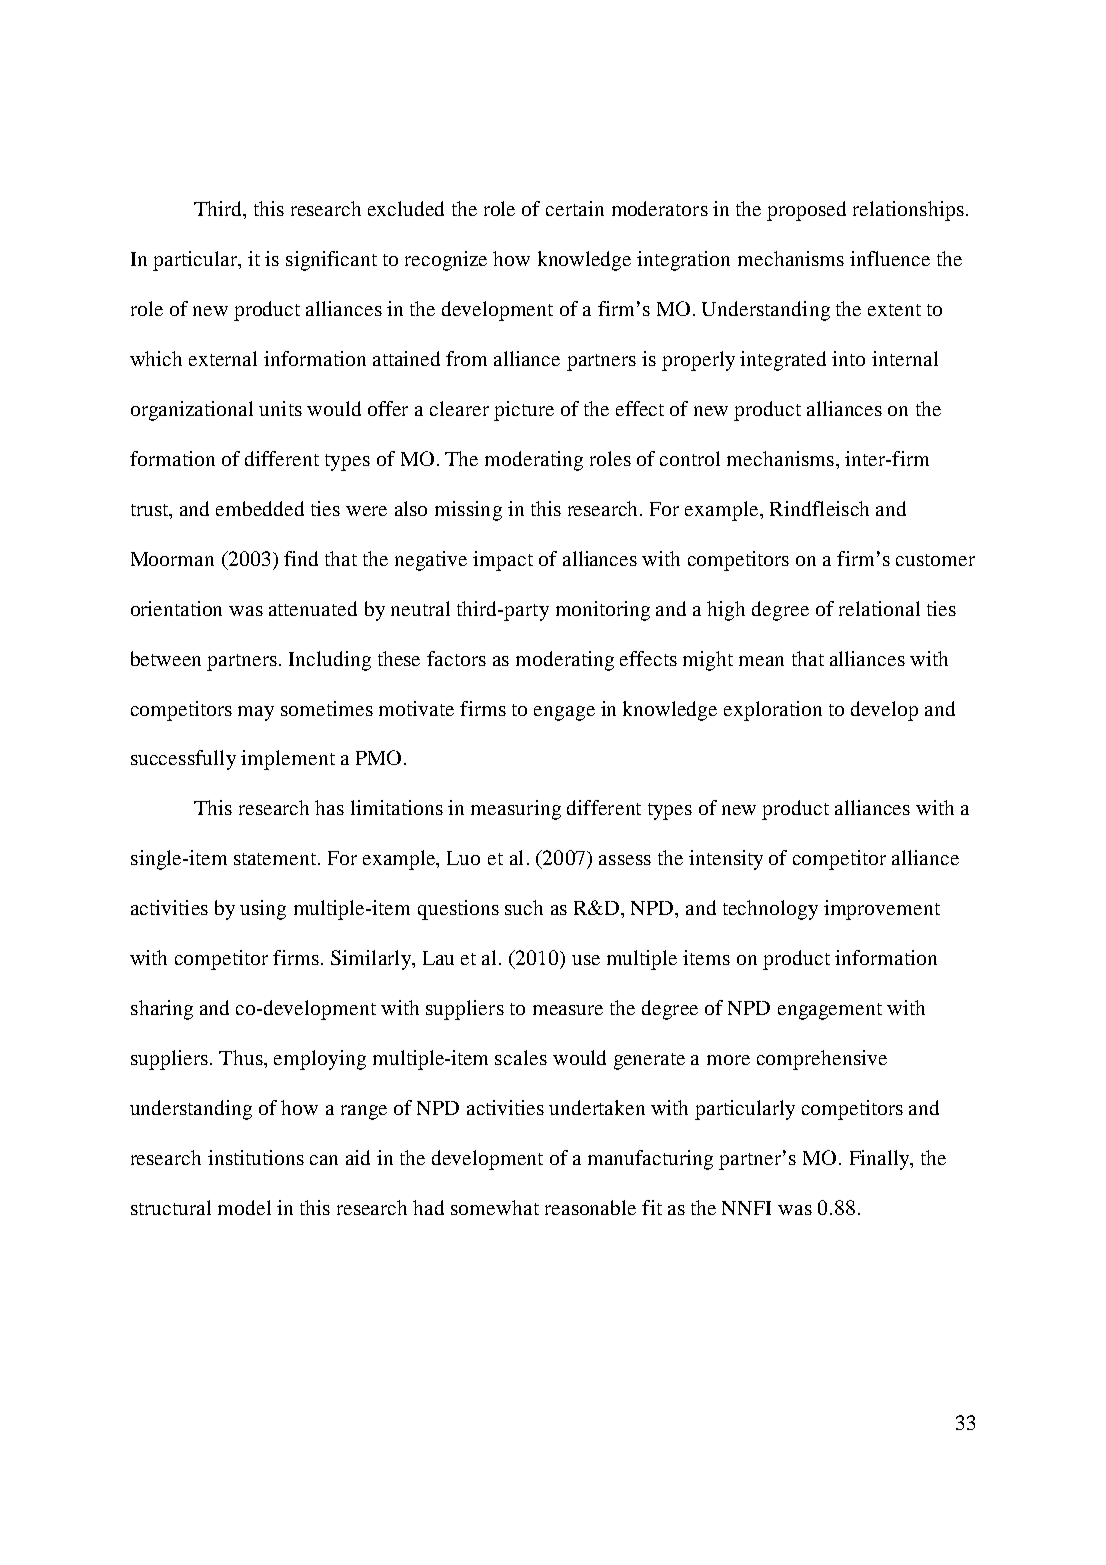  I want to click on embedded, so click(260, 508).
